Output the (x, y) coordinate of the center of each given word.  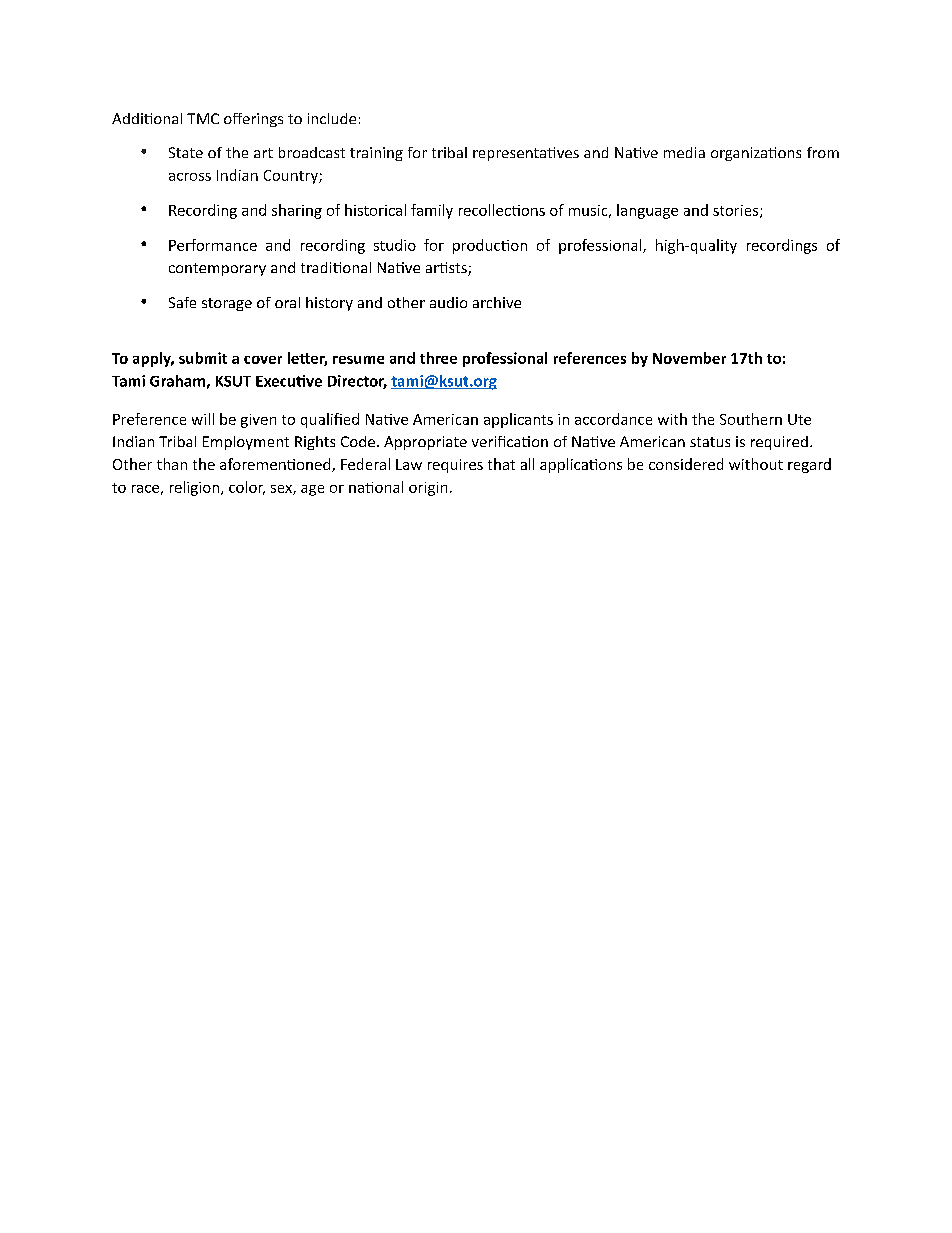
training (376, 154)
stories (737, 211)
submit (203, 358)
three (438, 358)
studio (395, 245)
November (689, 358)
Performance (213, 245)
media (684, 152)
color (247, 488)
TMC (203, 118)
